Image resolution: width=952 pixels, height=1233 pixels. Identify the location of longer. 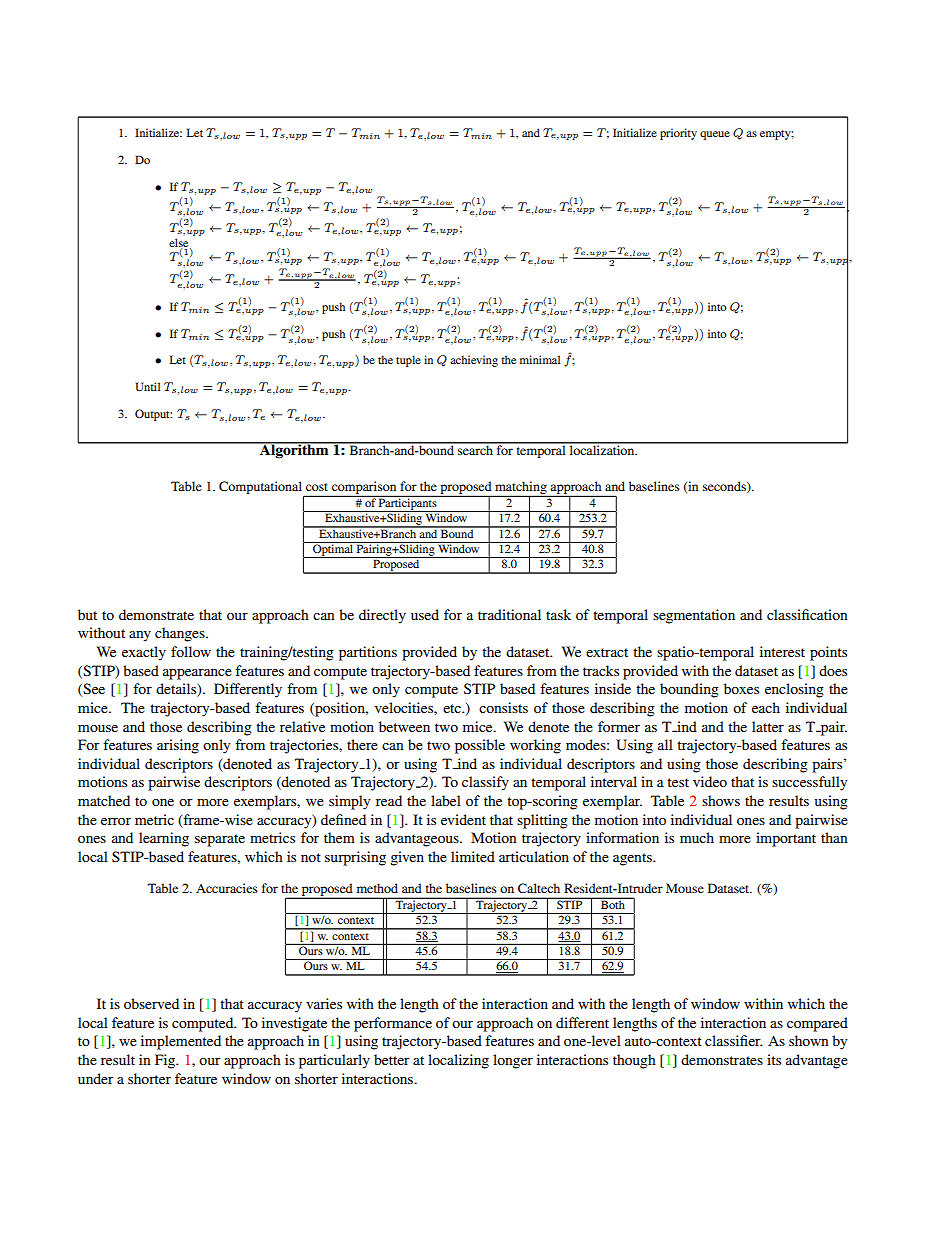
(513, 1061).
